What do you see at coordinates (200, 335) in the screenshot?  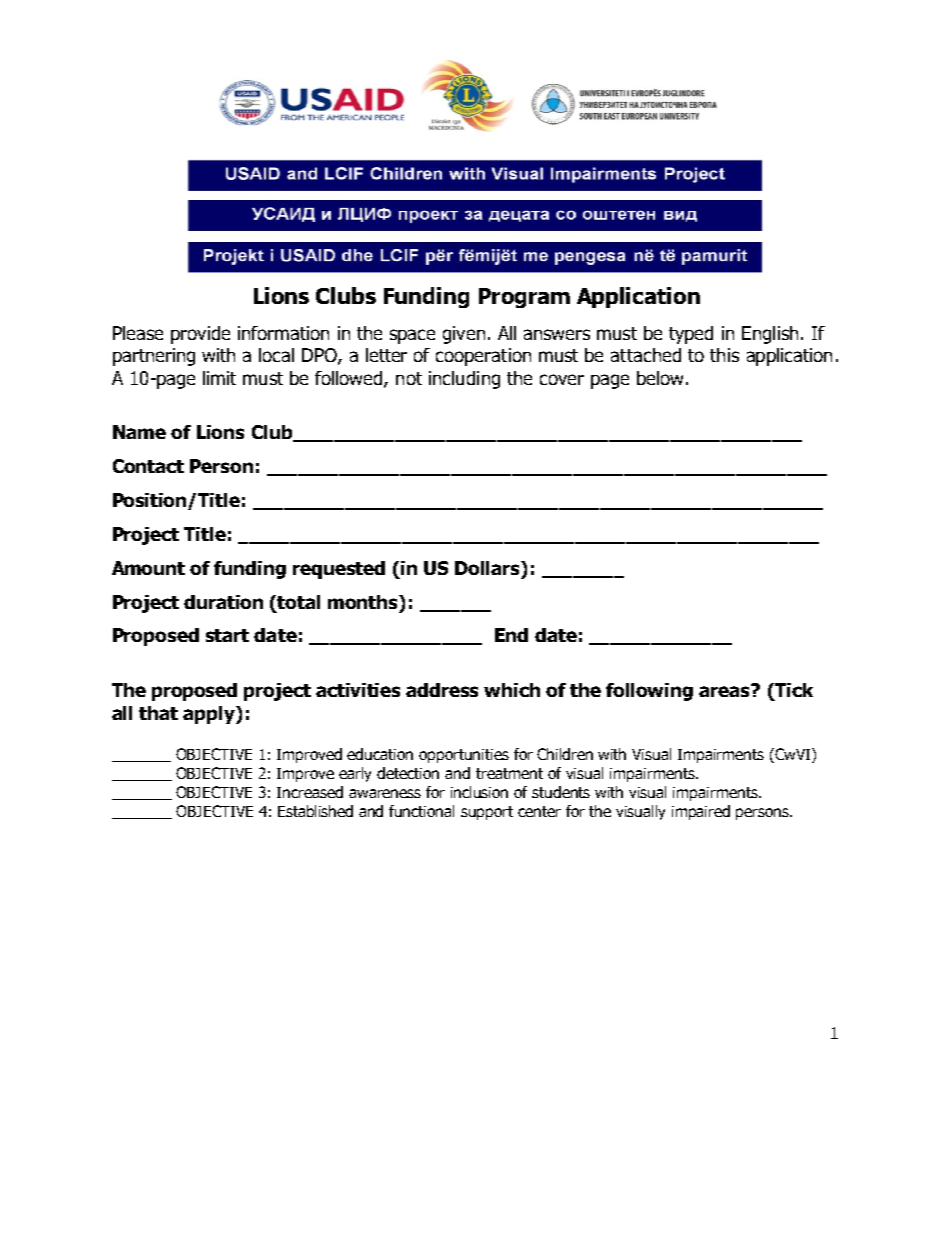 I see `provide` at bounding box center [200, 335].
